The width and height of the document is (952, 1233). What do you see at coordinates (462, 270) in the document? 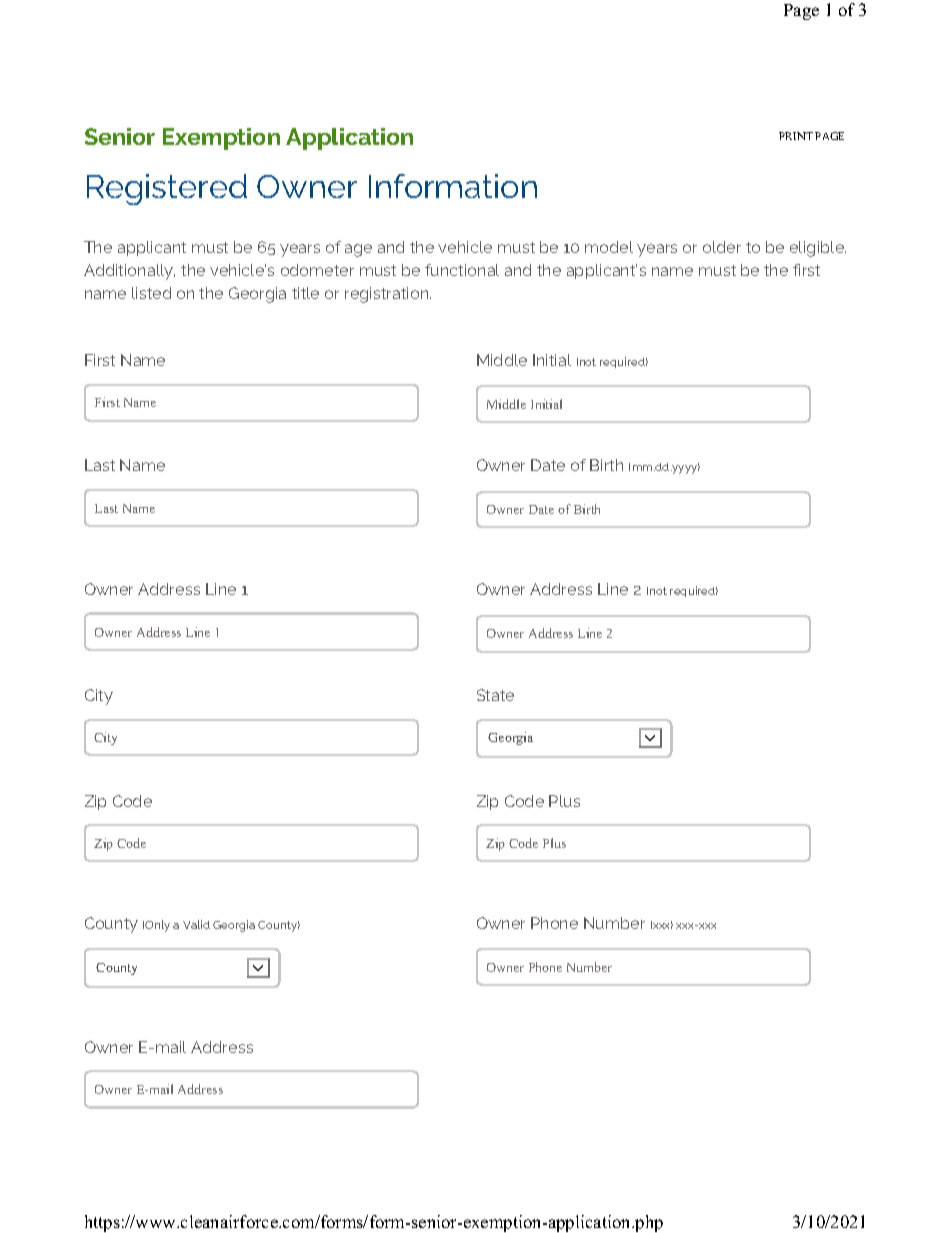
I see `functional` at bounding box center [462, 270].
